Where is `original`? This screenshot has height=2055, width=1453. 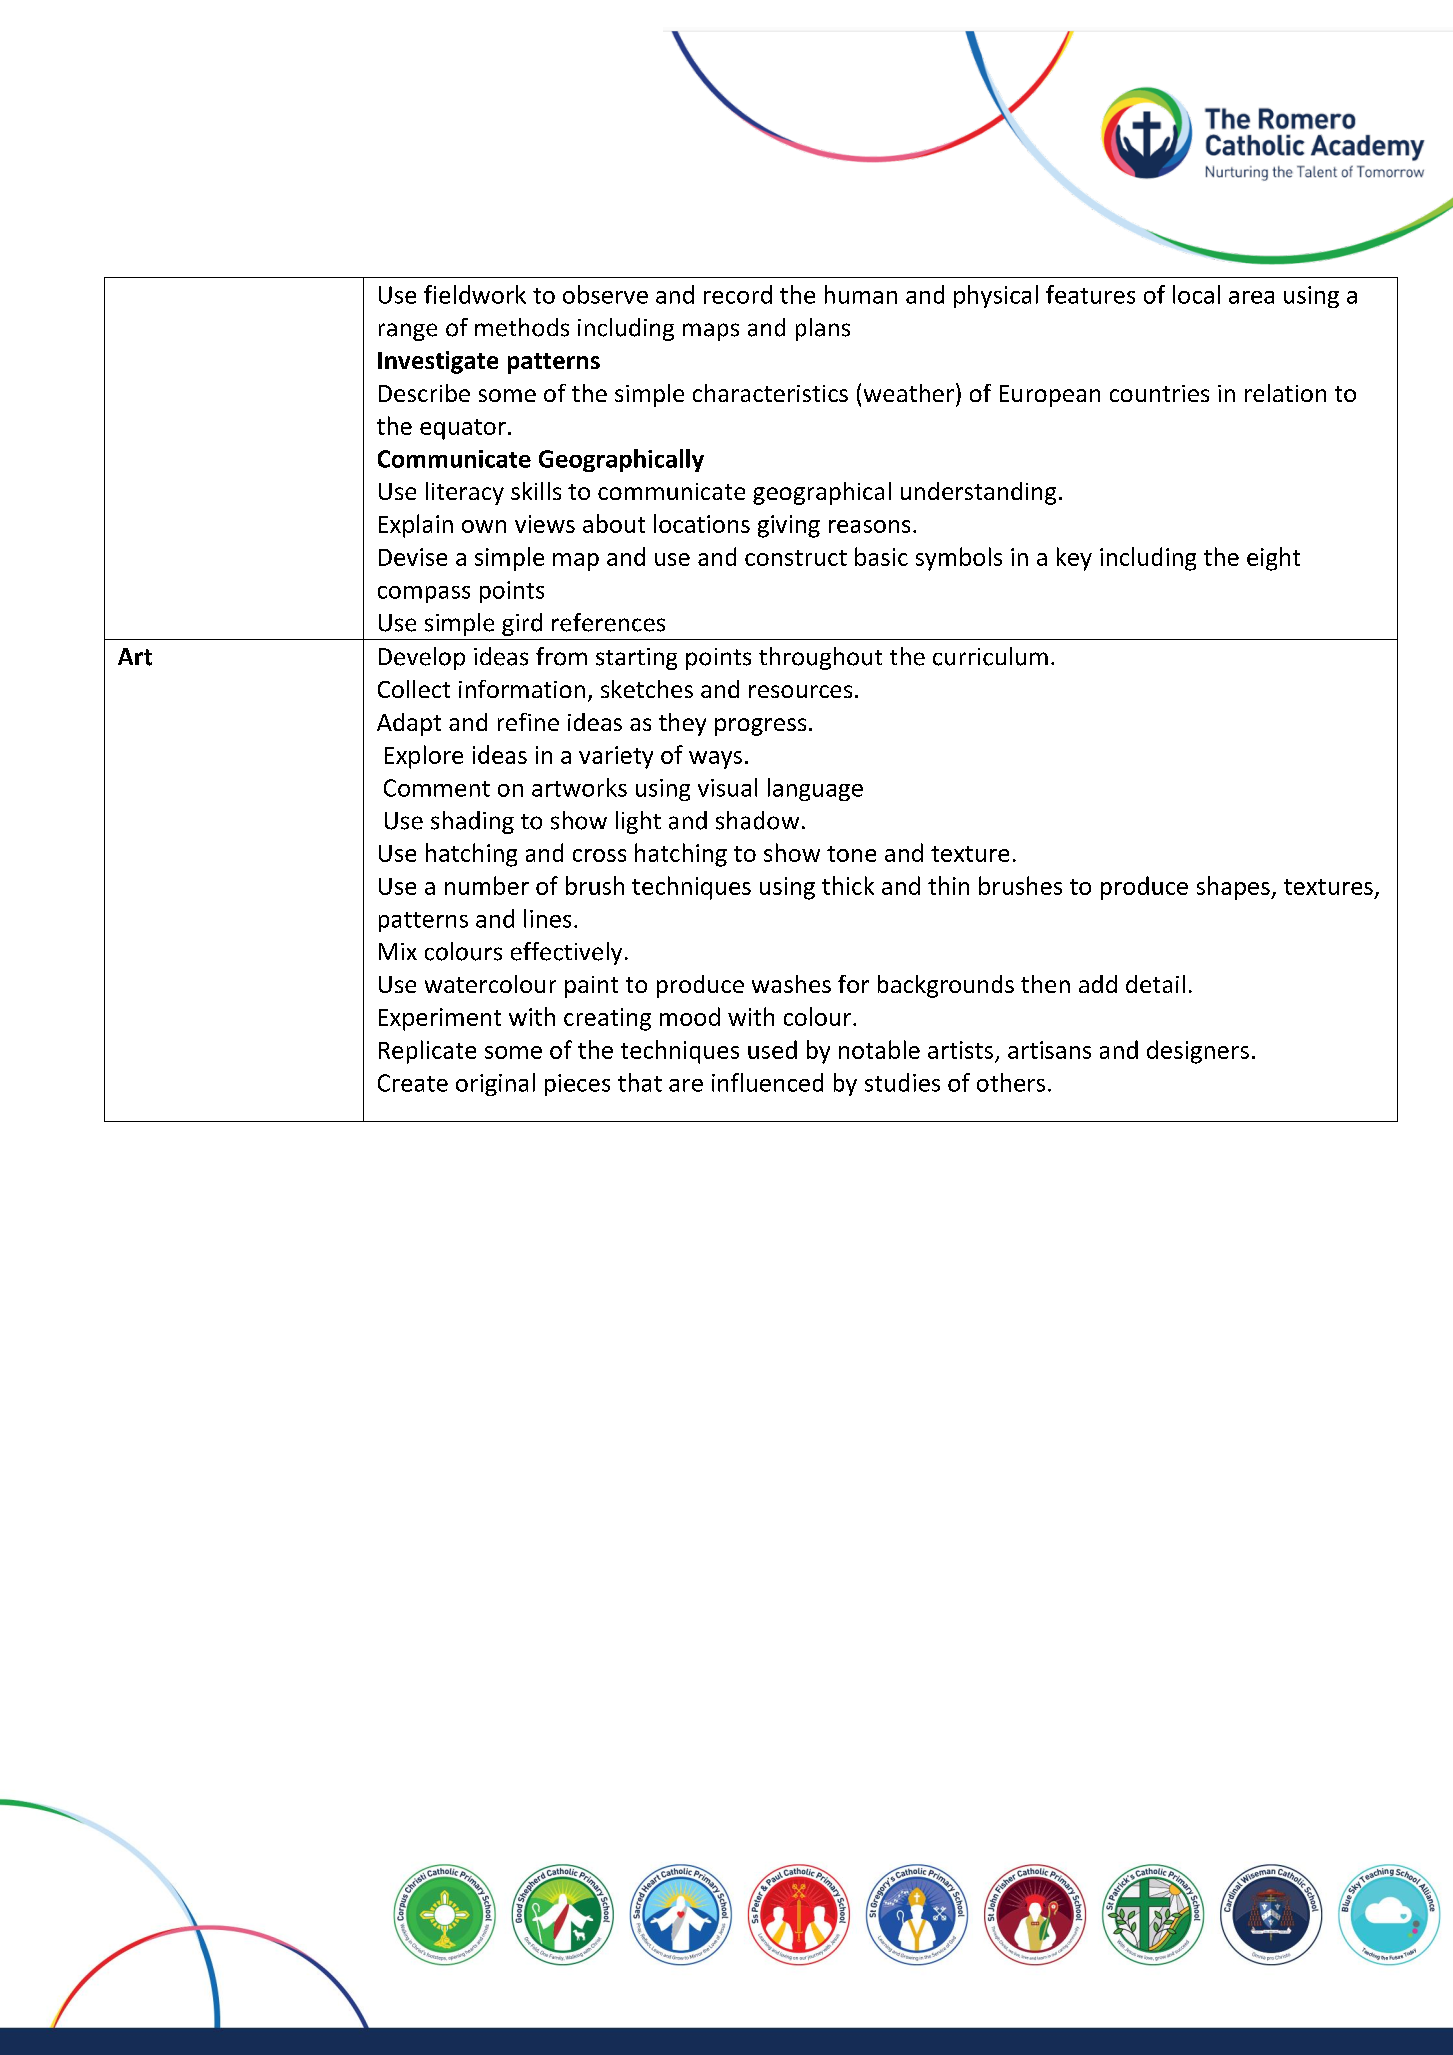
original is located at coordinates (495, 1084).
